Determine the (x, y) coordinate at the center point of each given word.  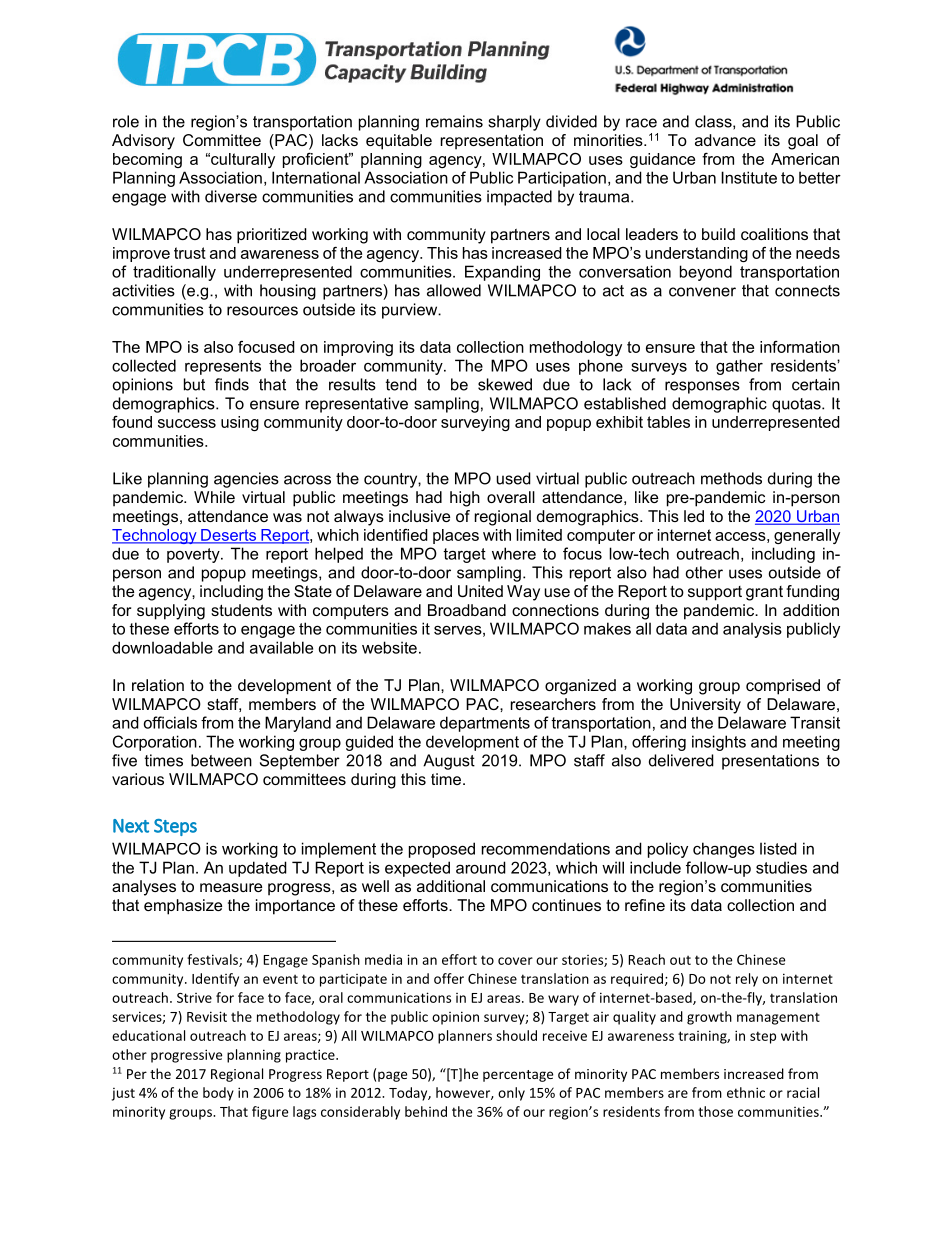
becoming (147, 160)
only (511, 1094)
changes (724, 850)
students (241, 610)
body (218, 1094)
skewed (505, 384)
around (481, 867)
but (194, 384)
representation (492, 142)
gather (739, 367)
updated (258, 869)
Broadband (467, 610)
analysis (752, 630)
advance (725, 140)
